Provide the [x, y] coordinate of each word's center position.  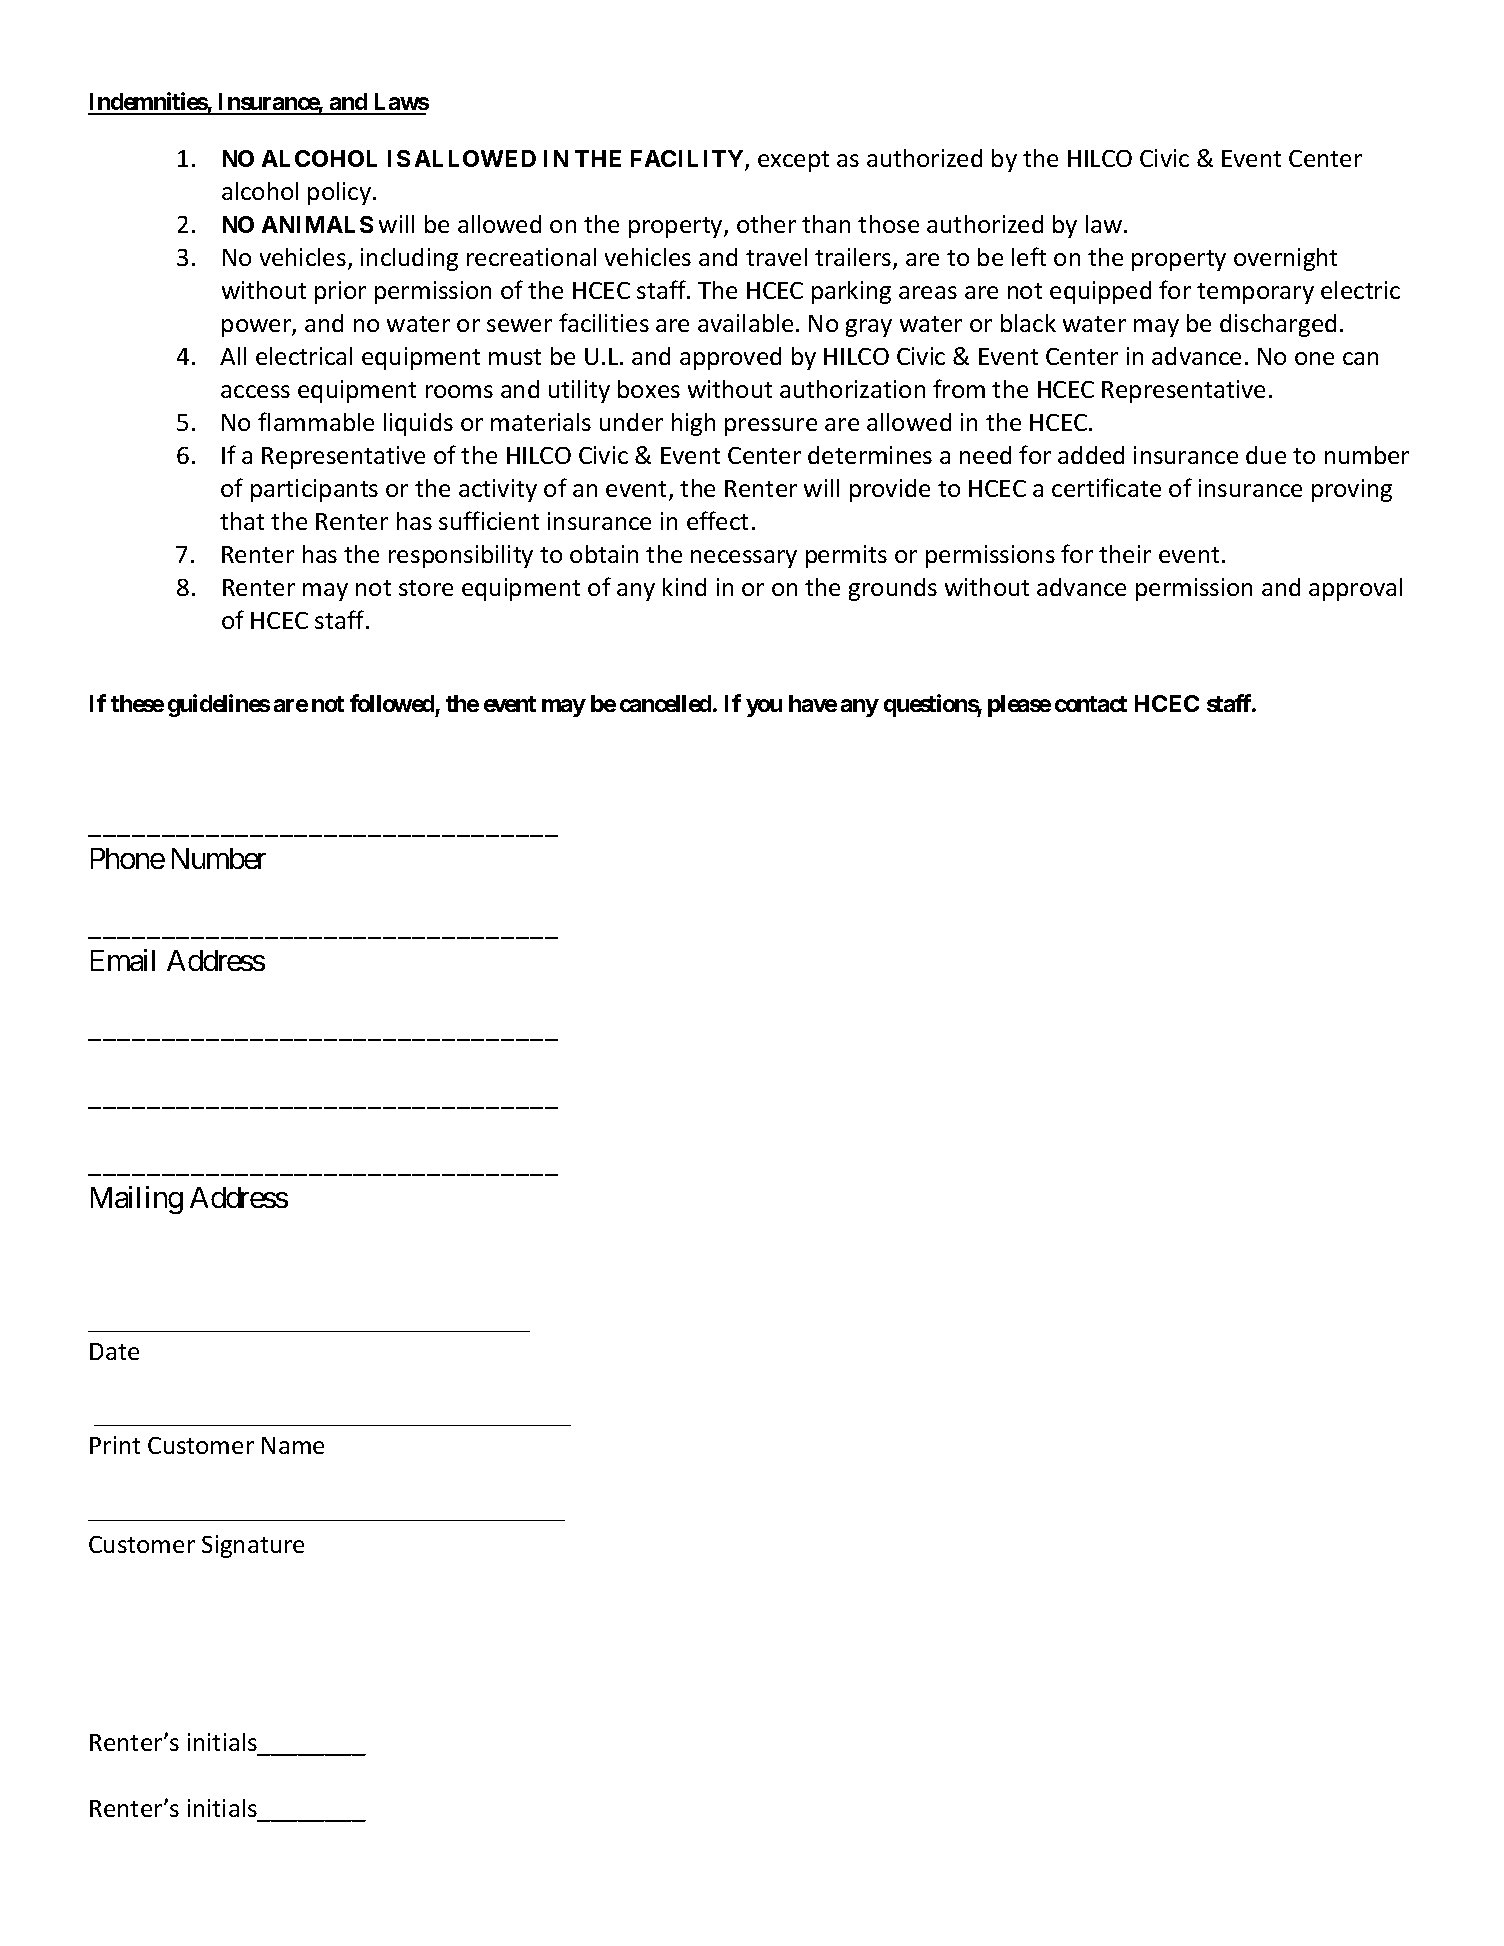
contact [1091, 704]
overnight [1285, 259]
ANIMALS [317, 224]
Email [123, 960]
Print [115, 1445]
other [766, 224]
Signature [253, 1546]
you [764, 708]
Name [293, 1445]
